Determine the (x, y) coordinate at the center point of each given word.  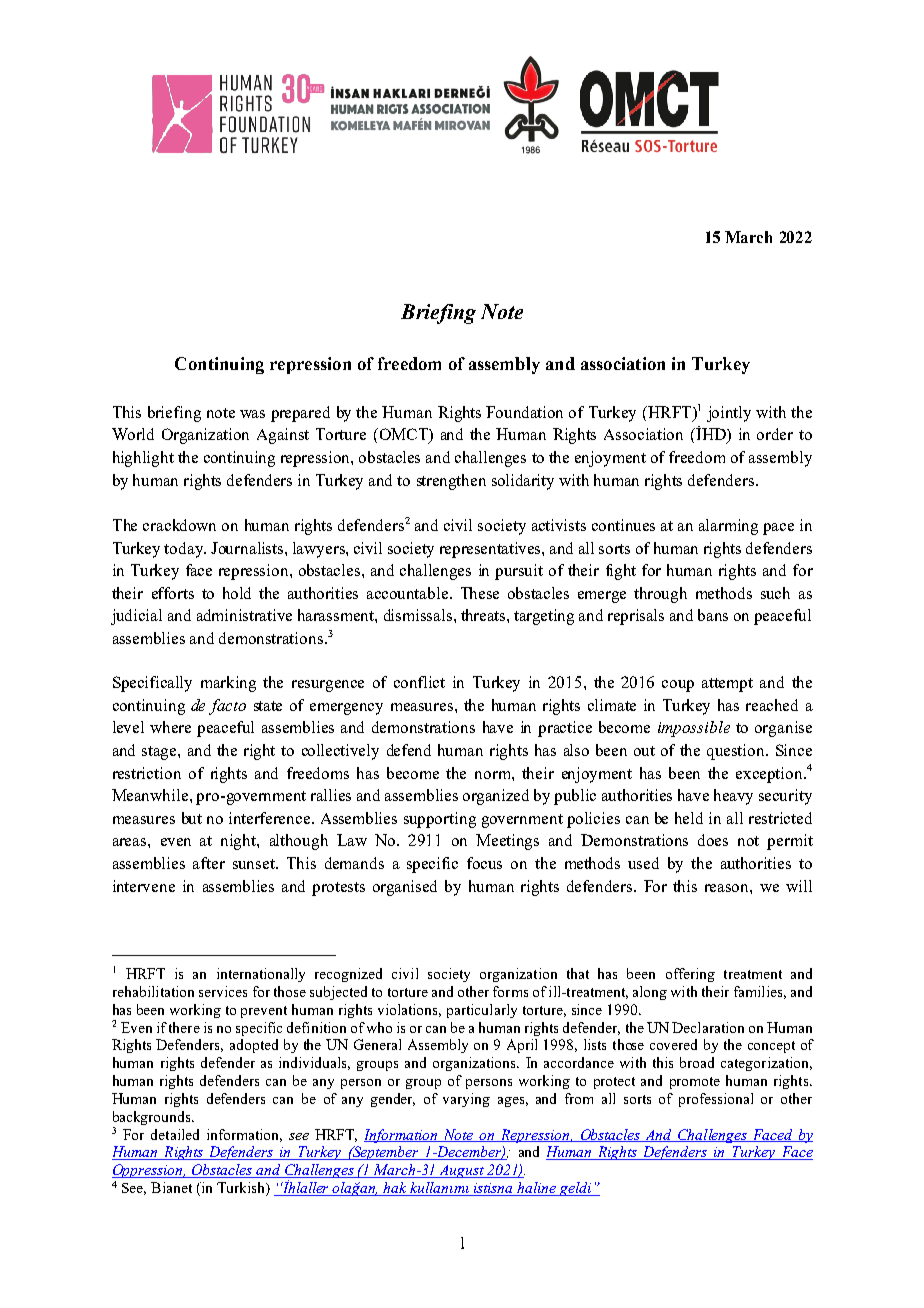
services (223, 991)
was (252, 414)
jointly (729, 414)
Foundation (524, 412)
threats (484, 615)
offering (690, 975)
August (461, 1171)
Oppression (149, 1171)
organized (496, 797)
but (192, 818)
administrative (244, 615)
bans (713, 615)
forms (510, 991)
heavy (733, 797)
